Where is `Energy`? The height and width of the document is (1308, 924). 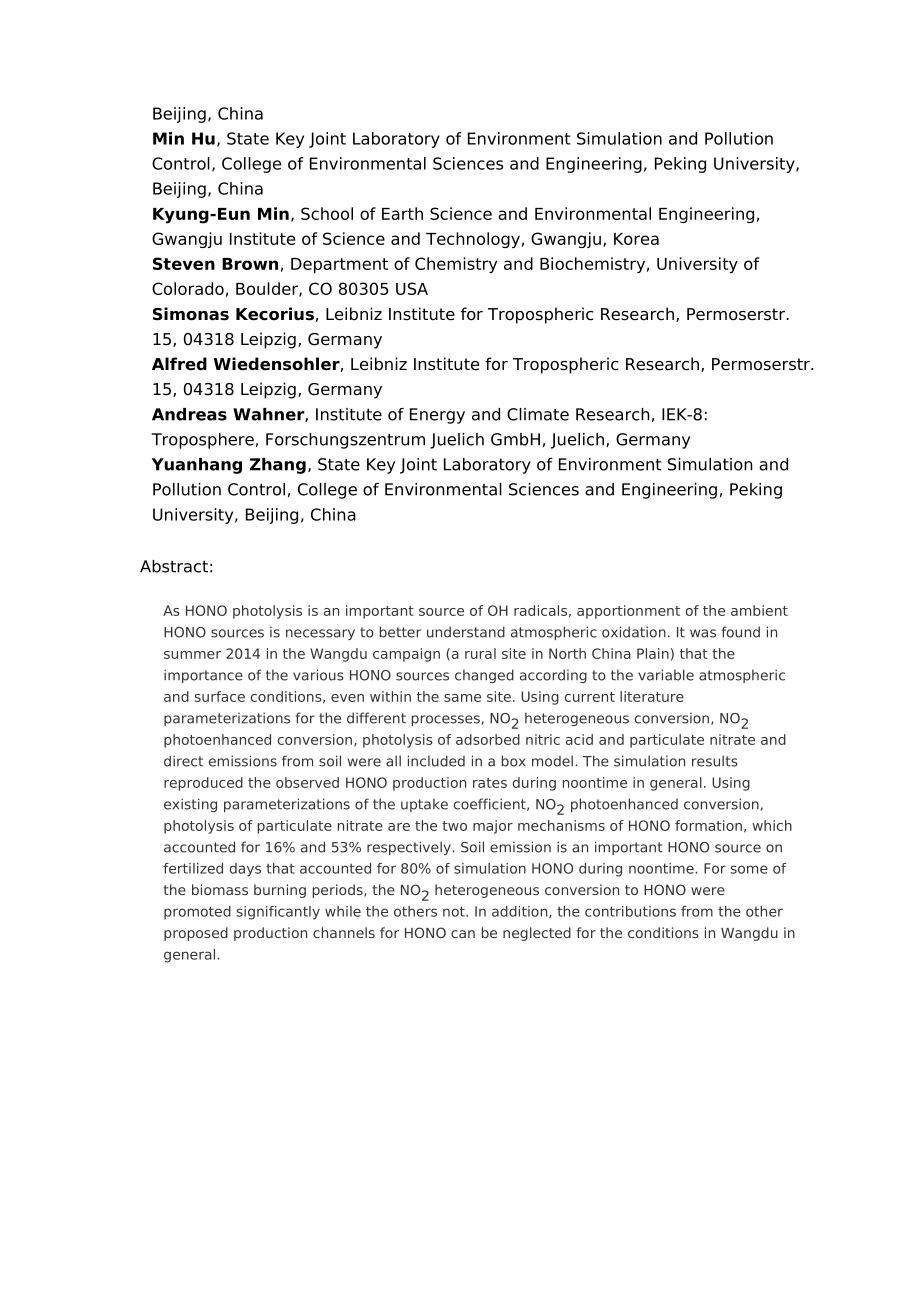 Energy is located at coordinates (437, 416).
